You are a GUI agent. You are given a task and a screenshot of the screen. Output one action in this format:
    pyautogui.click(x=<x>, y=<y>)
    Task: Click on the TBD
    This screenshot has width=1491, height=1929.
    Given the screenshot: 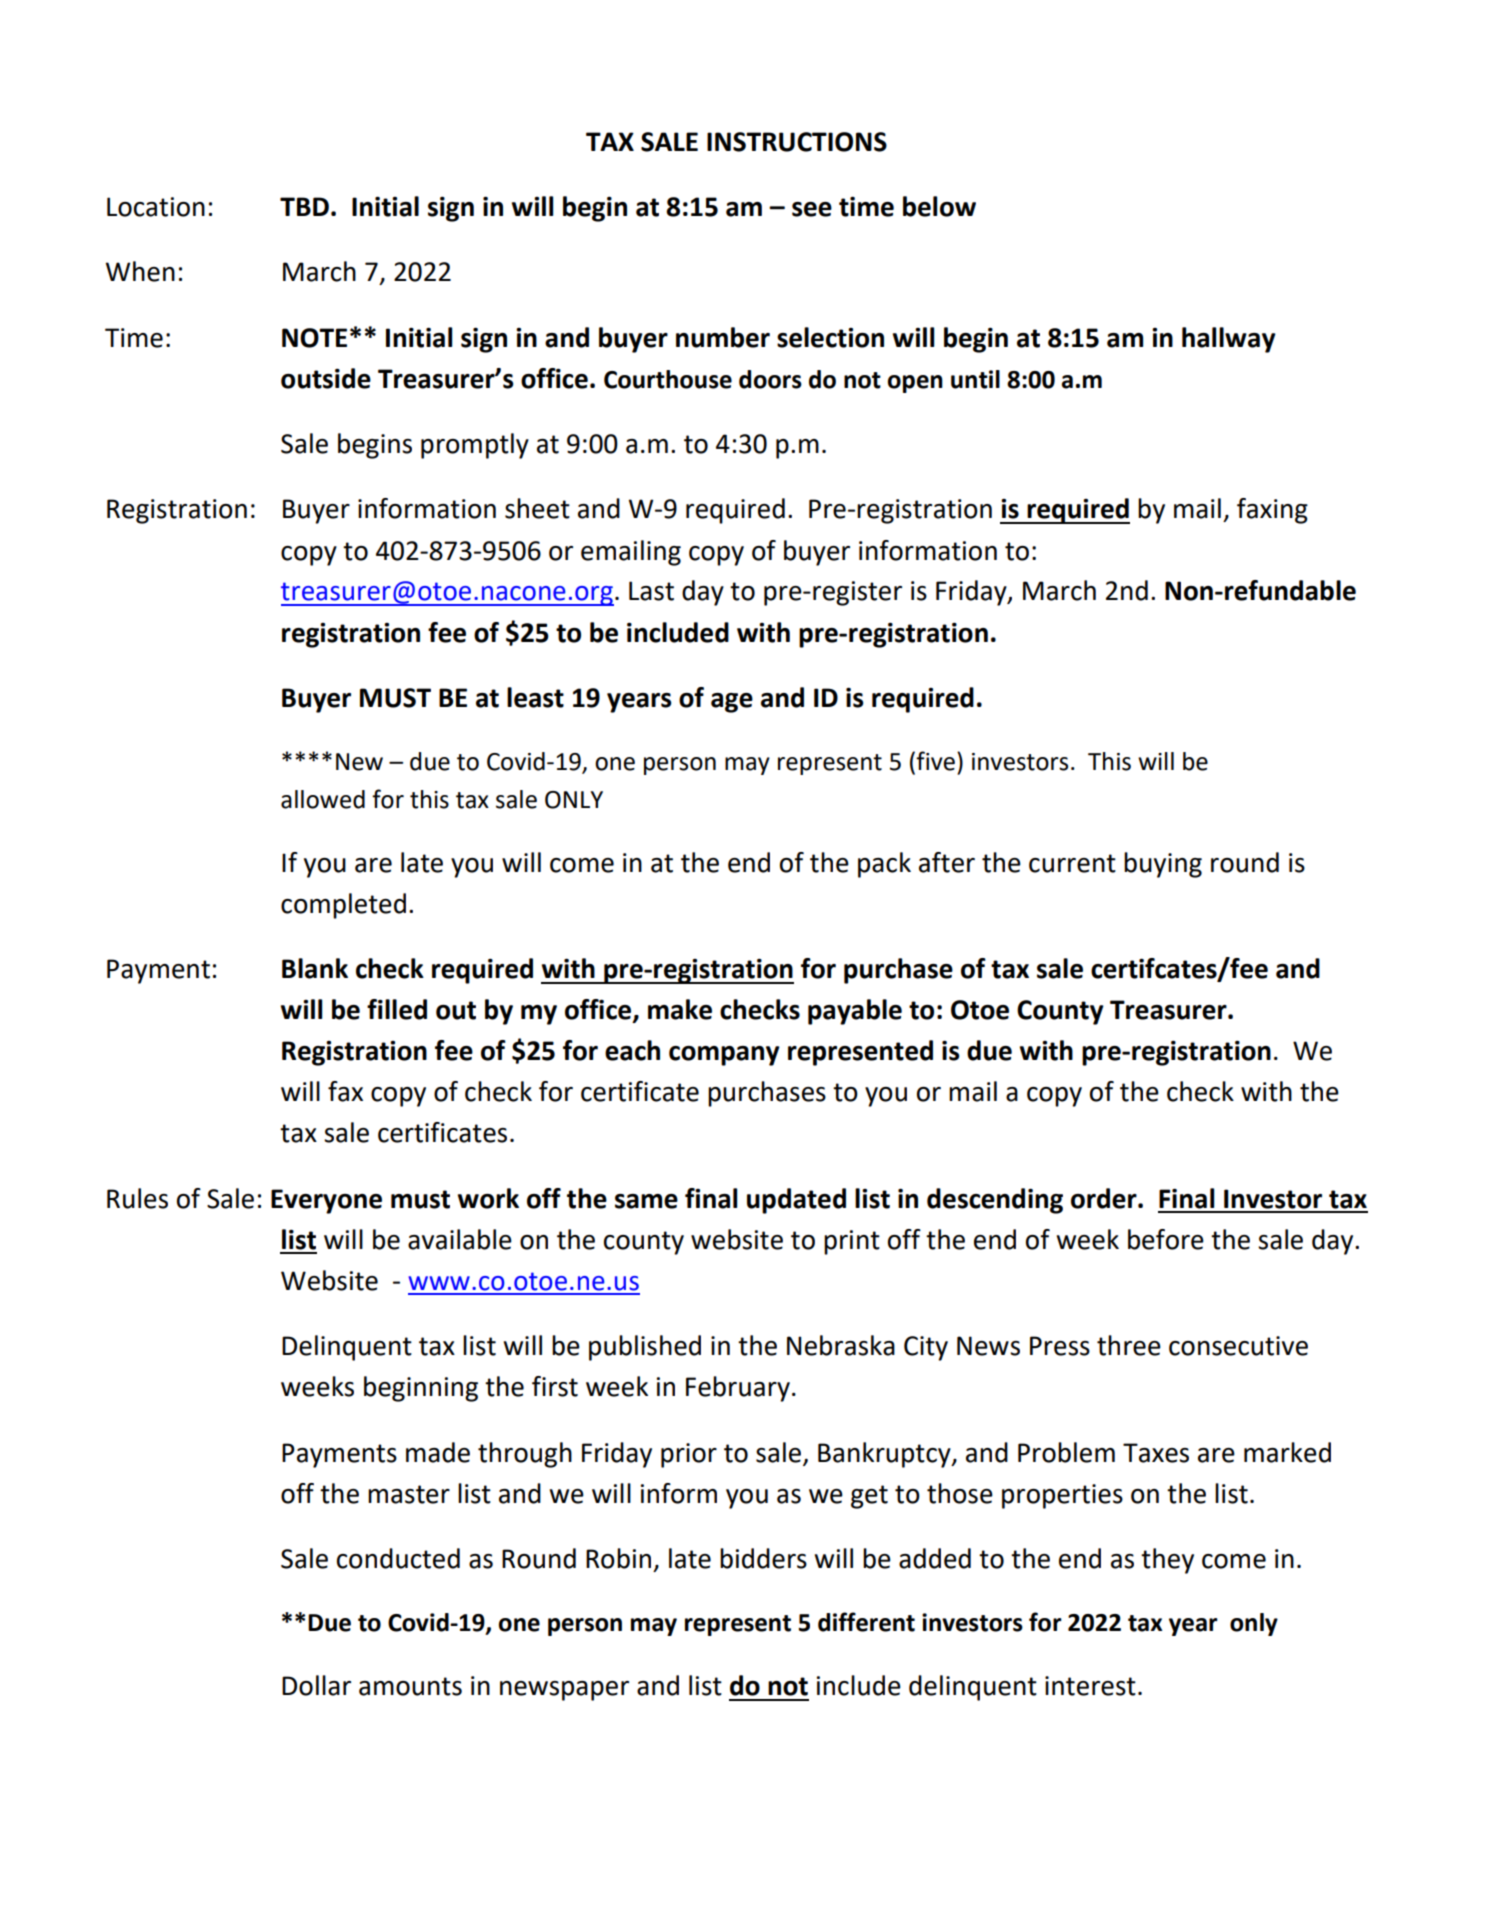 What is the action you would take?
    pyautogui.click(x=304, y=206)
